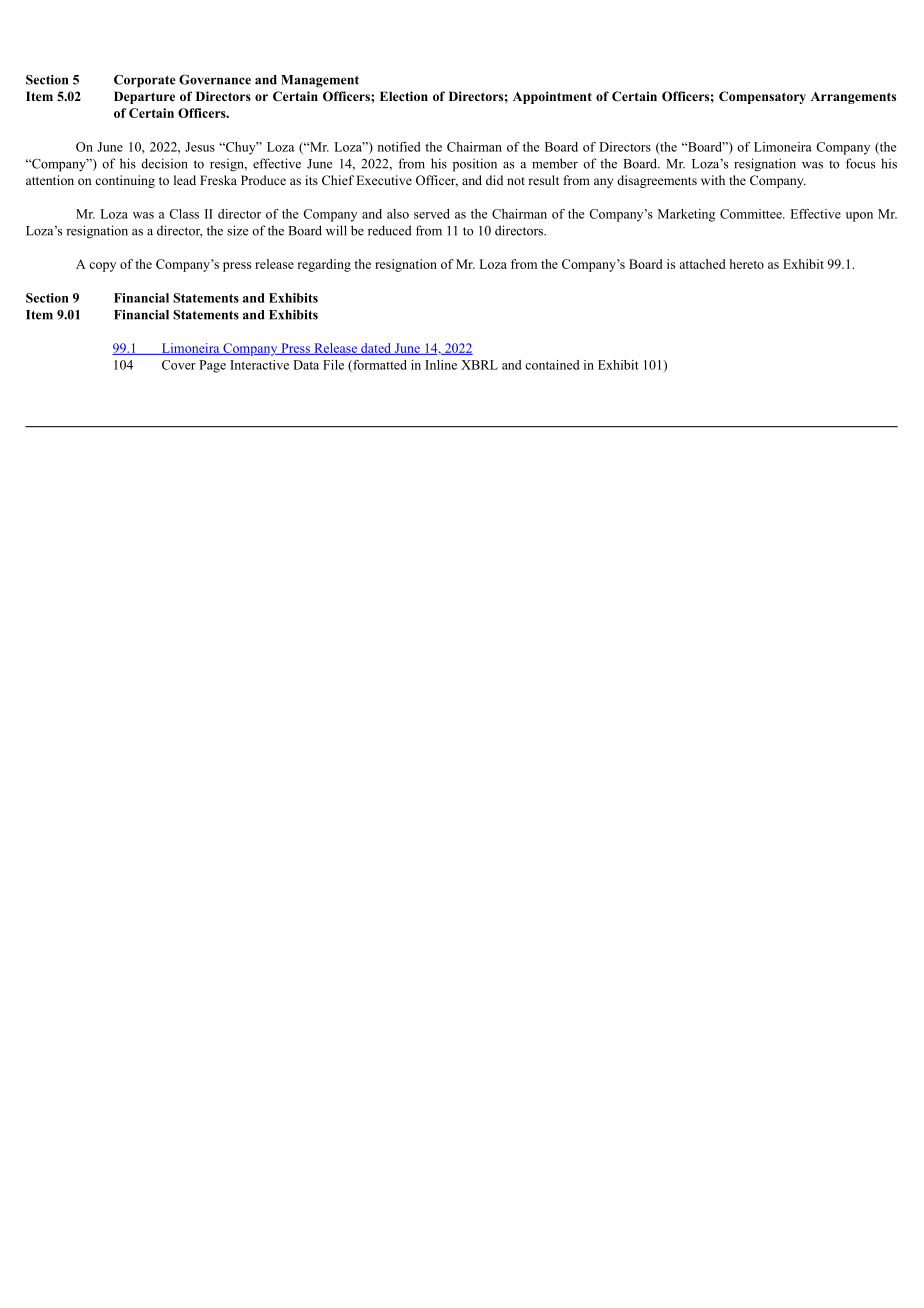 The height and width of the image is (1308, 924). Describe the element at coordinates (762, 97) in the image. I see `Compensatory` at that location.
